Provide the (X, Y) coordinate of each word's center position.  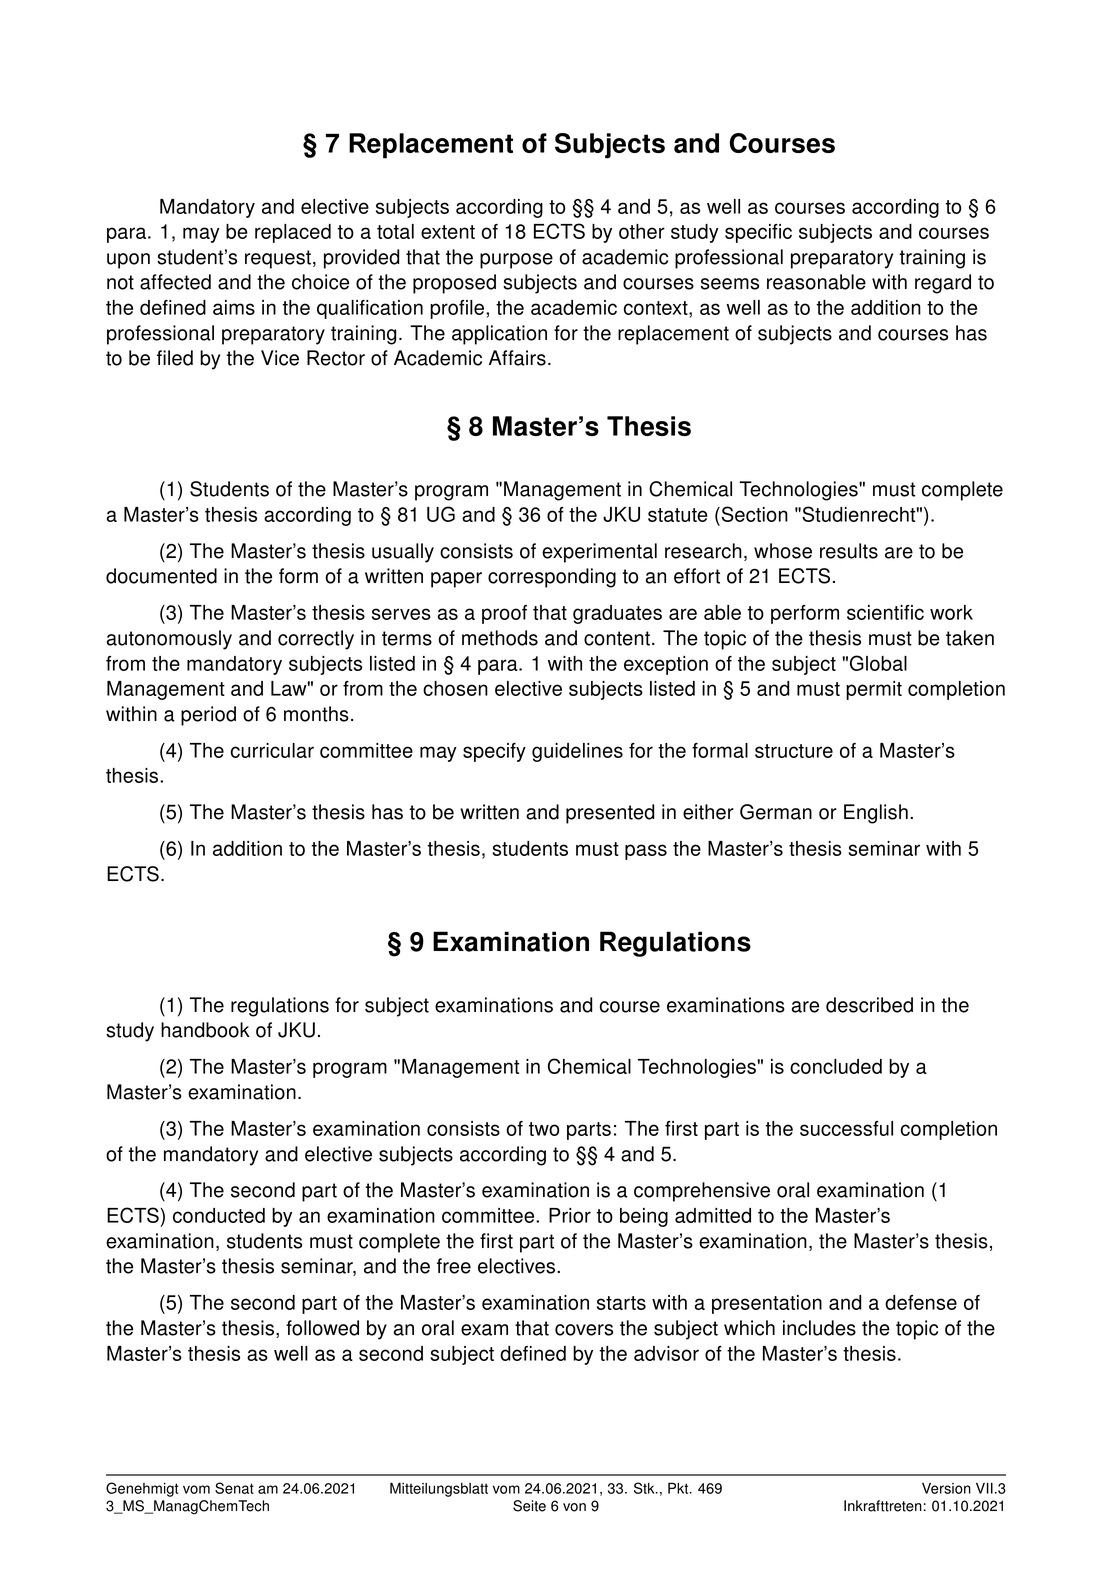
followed (322, 1328)
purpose (516, 261)
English (876, 814)
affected (175, 282)
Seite (529, 1506)
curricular (272, 750)
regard (943, 284)
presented (610, 814)
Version (946, 1488)
